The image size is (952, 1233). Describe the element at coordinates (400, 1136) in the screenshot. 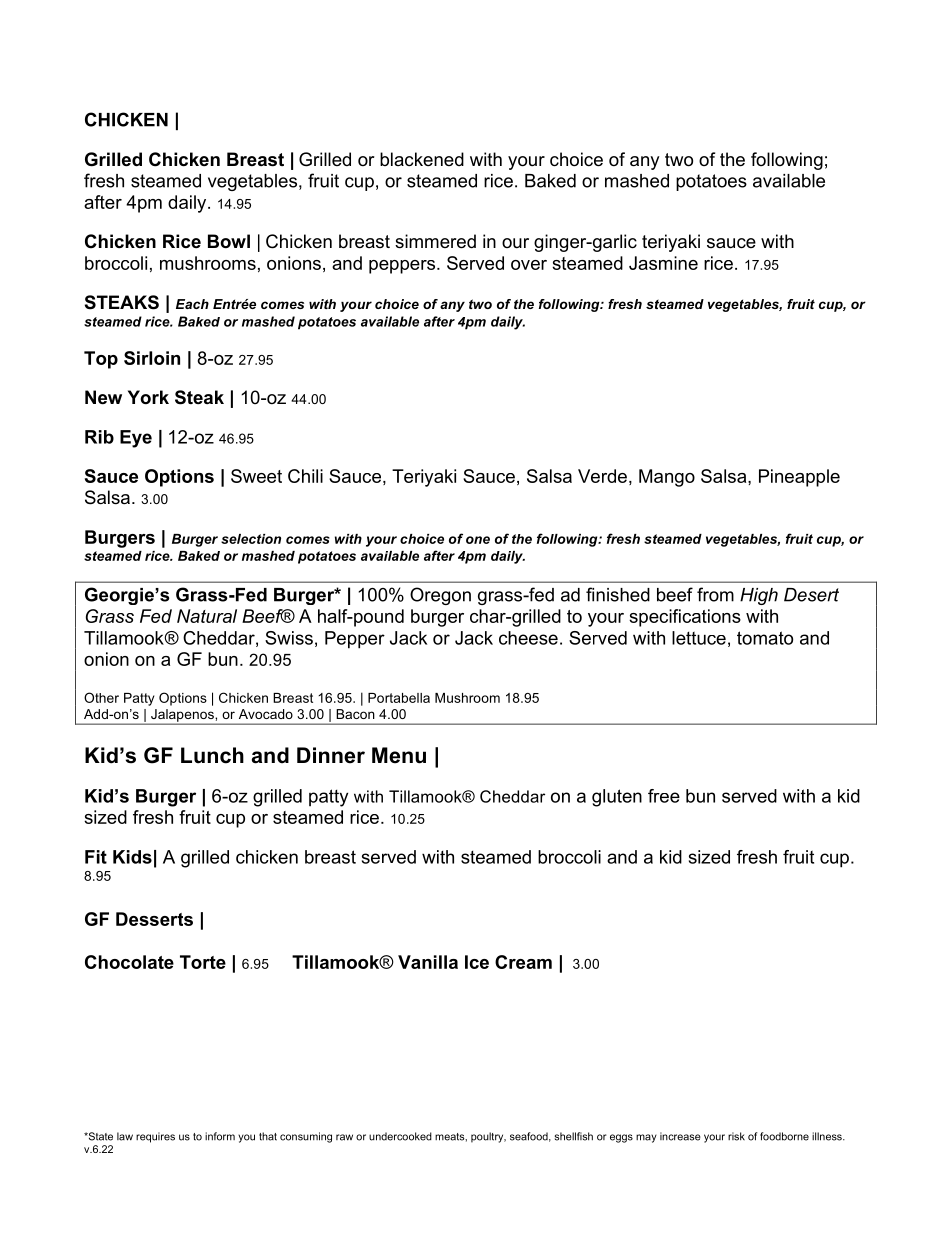

I see `undercooked` at that location.
